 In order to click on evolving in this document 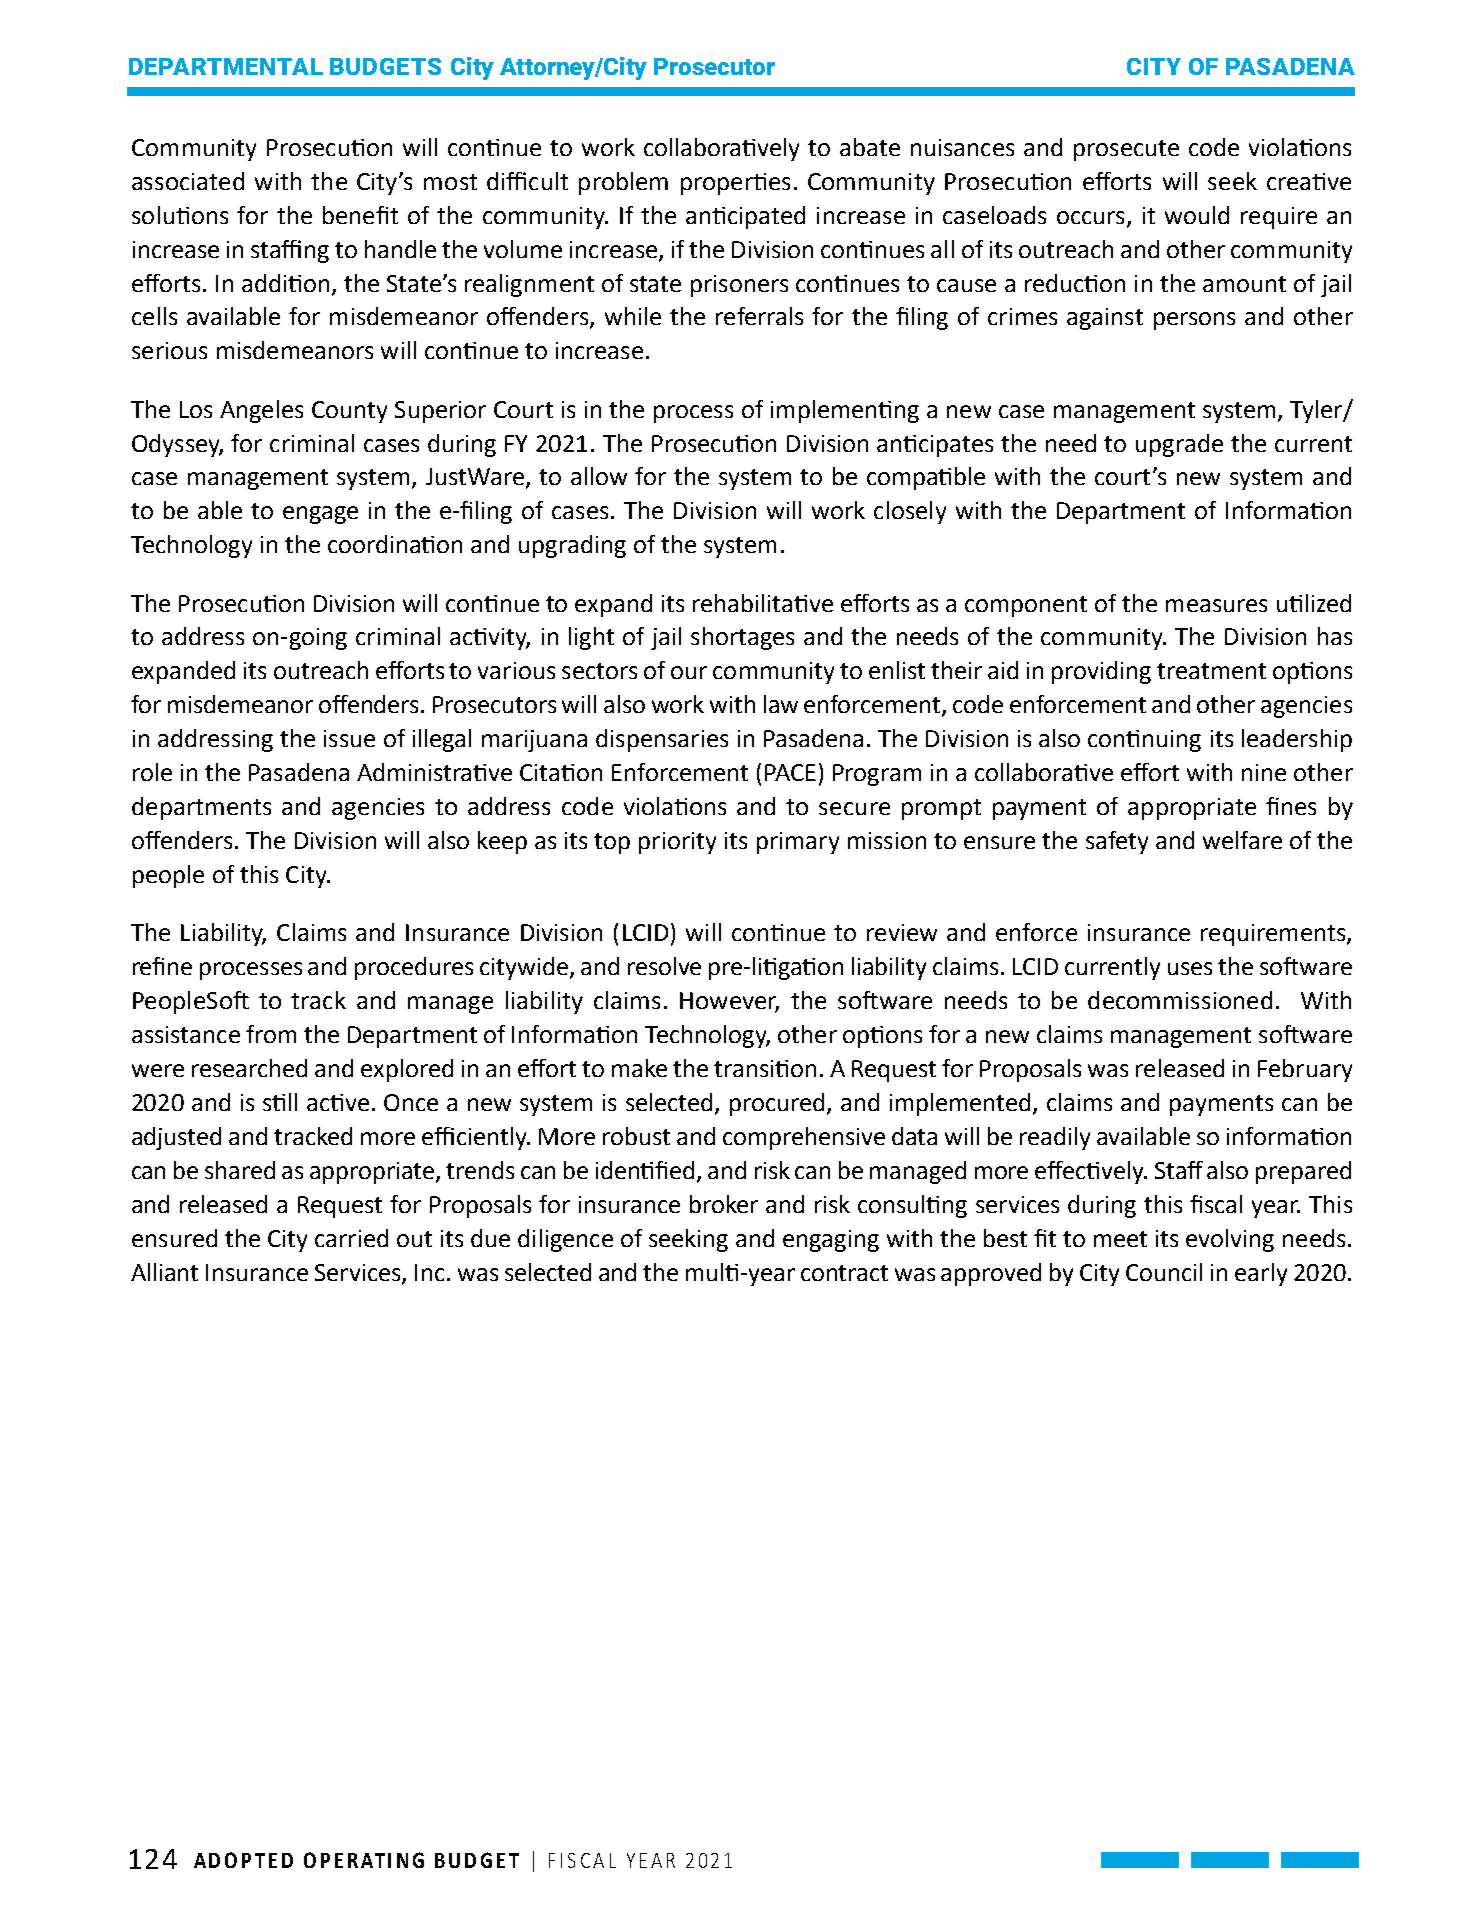, I will do `click(1230, 1240)`.
